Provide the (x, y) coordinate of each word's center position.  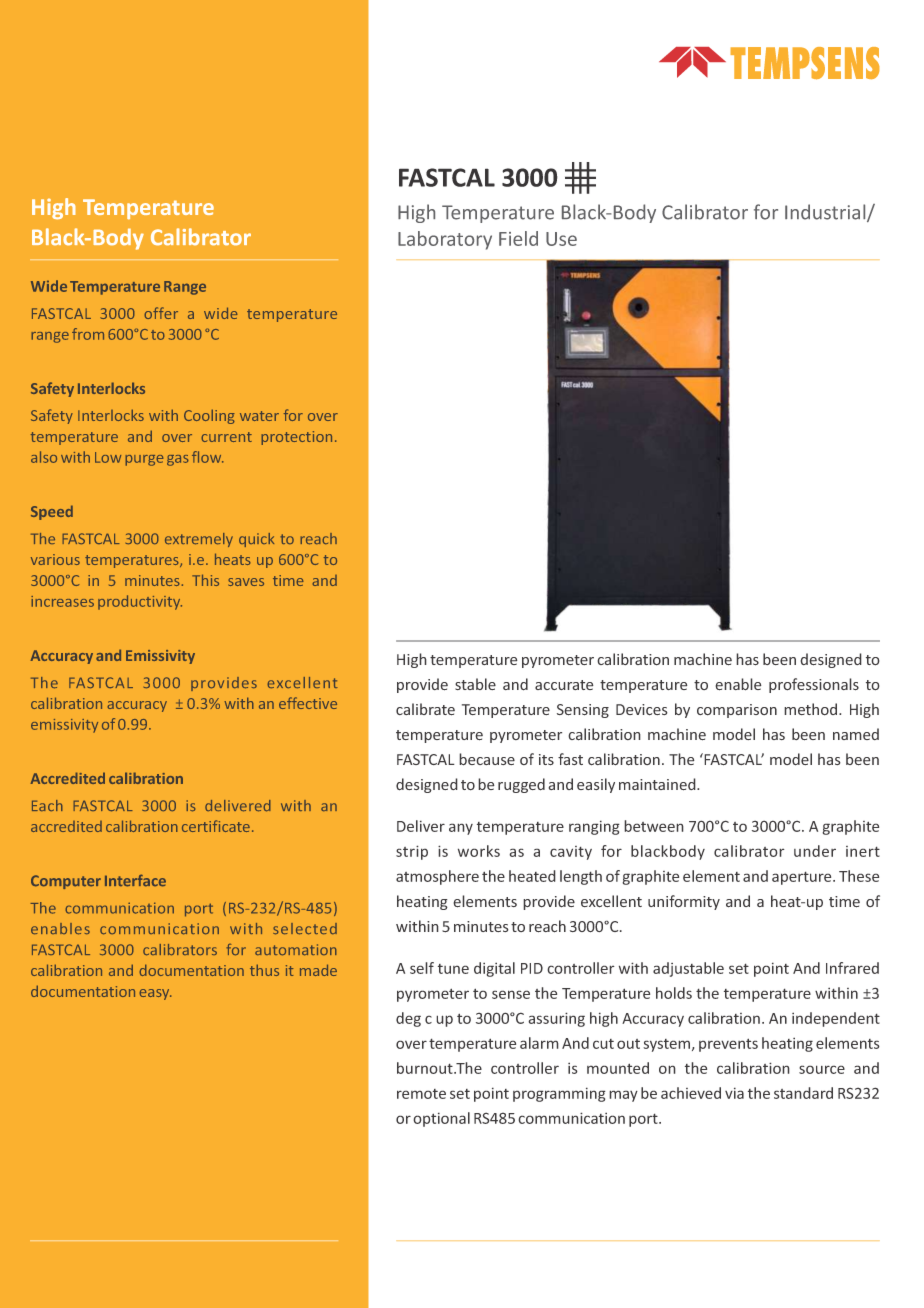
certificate (216, 826)
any (461, 829)
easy (155, 994)
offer (161, 313)
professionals (814, 685)
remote (421, 1094)
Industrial (826, 213)
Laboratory (445, 240)
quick (256, 540)
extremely (199, 540)
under (815, 851)
